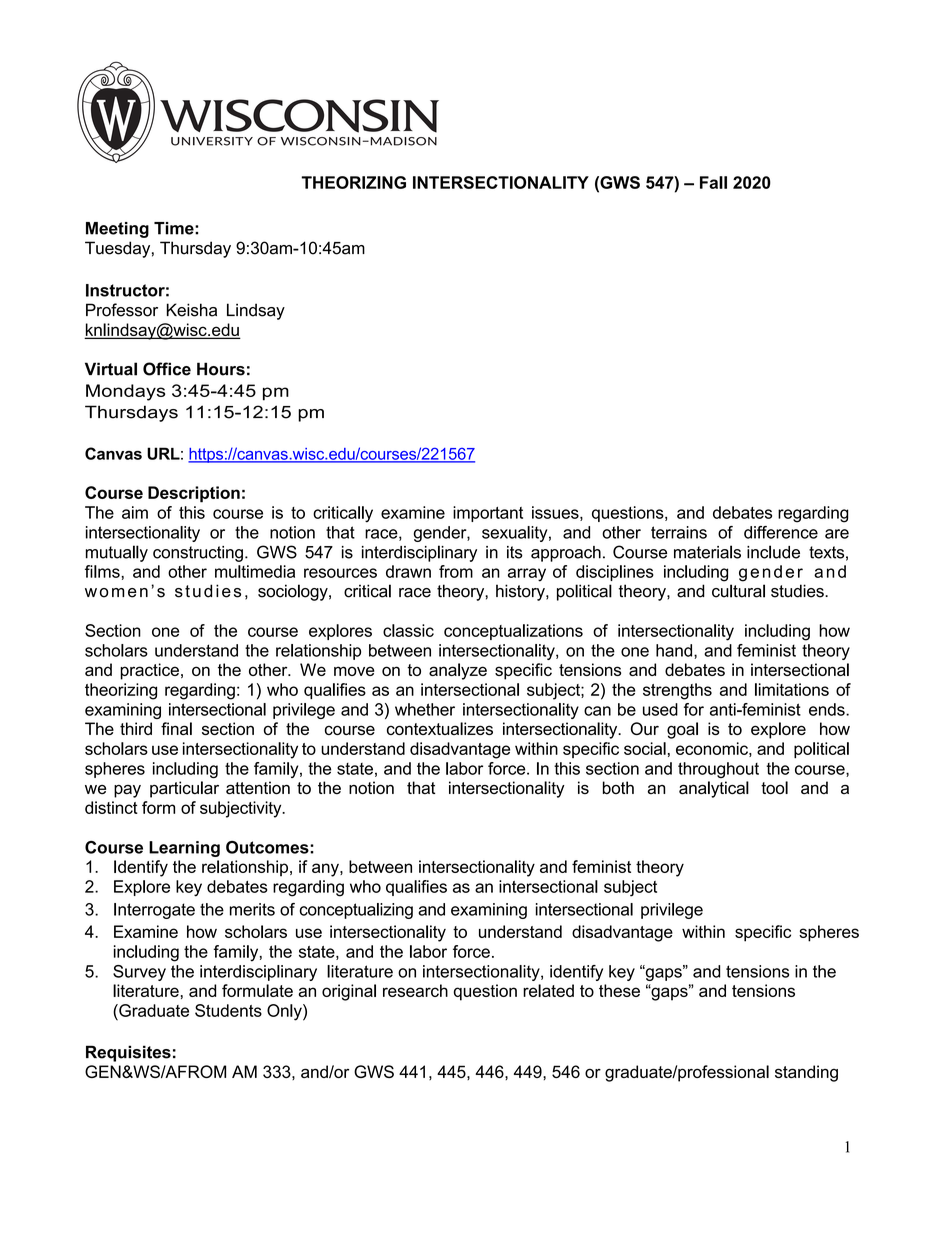 This screenshot has width=952, height=1233. What do you see at coordinates (117, 230) in the screenshot?
I see `Meeting` at bounding box center [117, 230].
